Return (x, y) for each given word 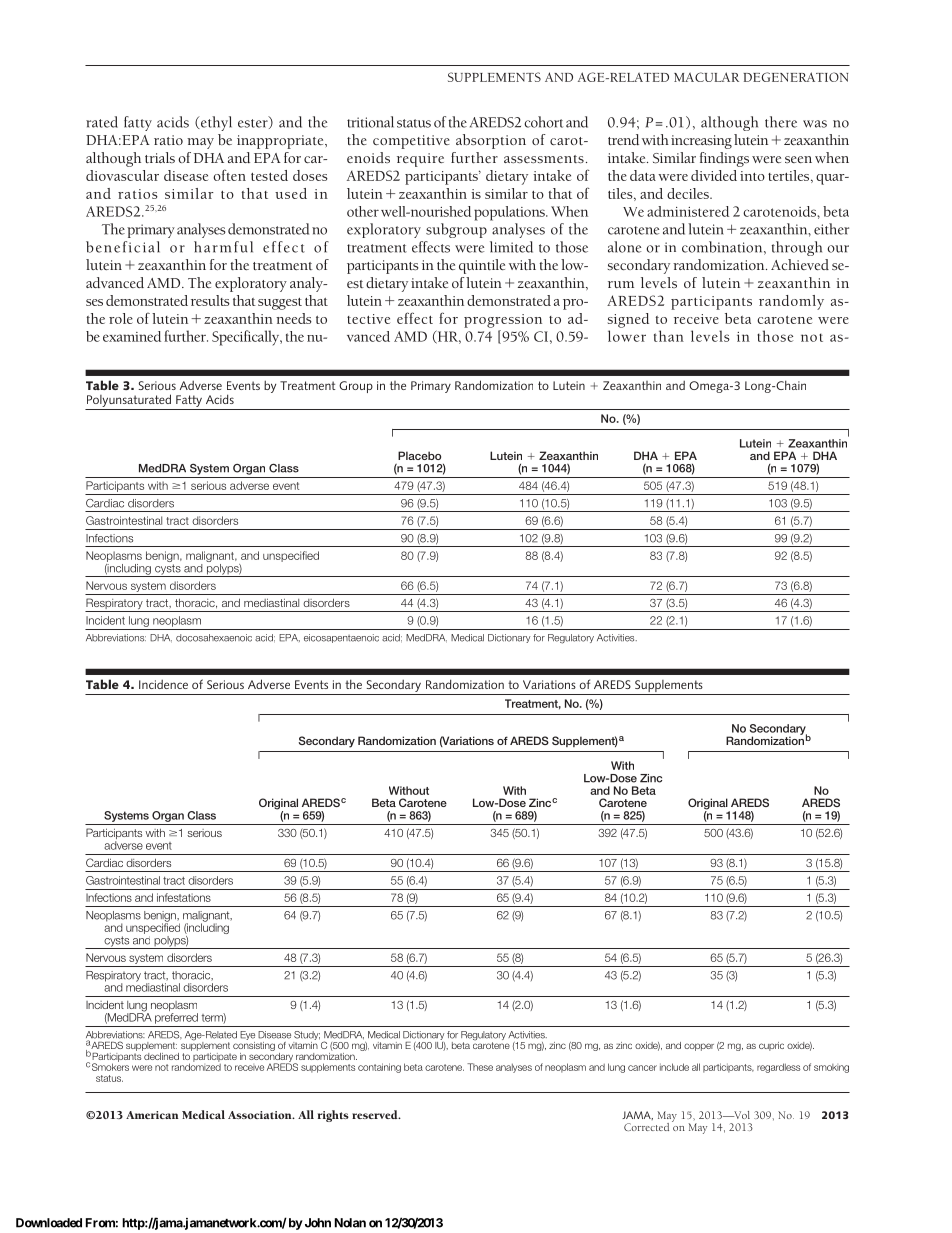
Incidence (163, 684)
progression (503, 321)
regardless (778, 1068)
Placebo (419, 455)
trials (160, 157)
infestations (184, 897)
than (669, 336)
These (480, 1067)
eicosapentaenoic (341, 638)
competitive (411, 142)
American (152, 1115)
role (121, 318)
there (781, 122)
